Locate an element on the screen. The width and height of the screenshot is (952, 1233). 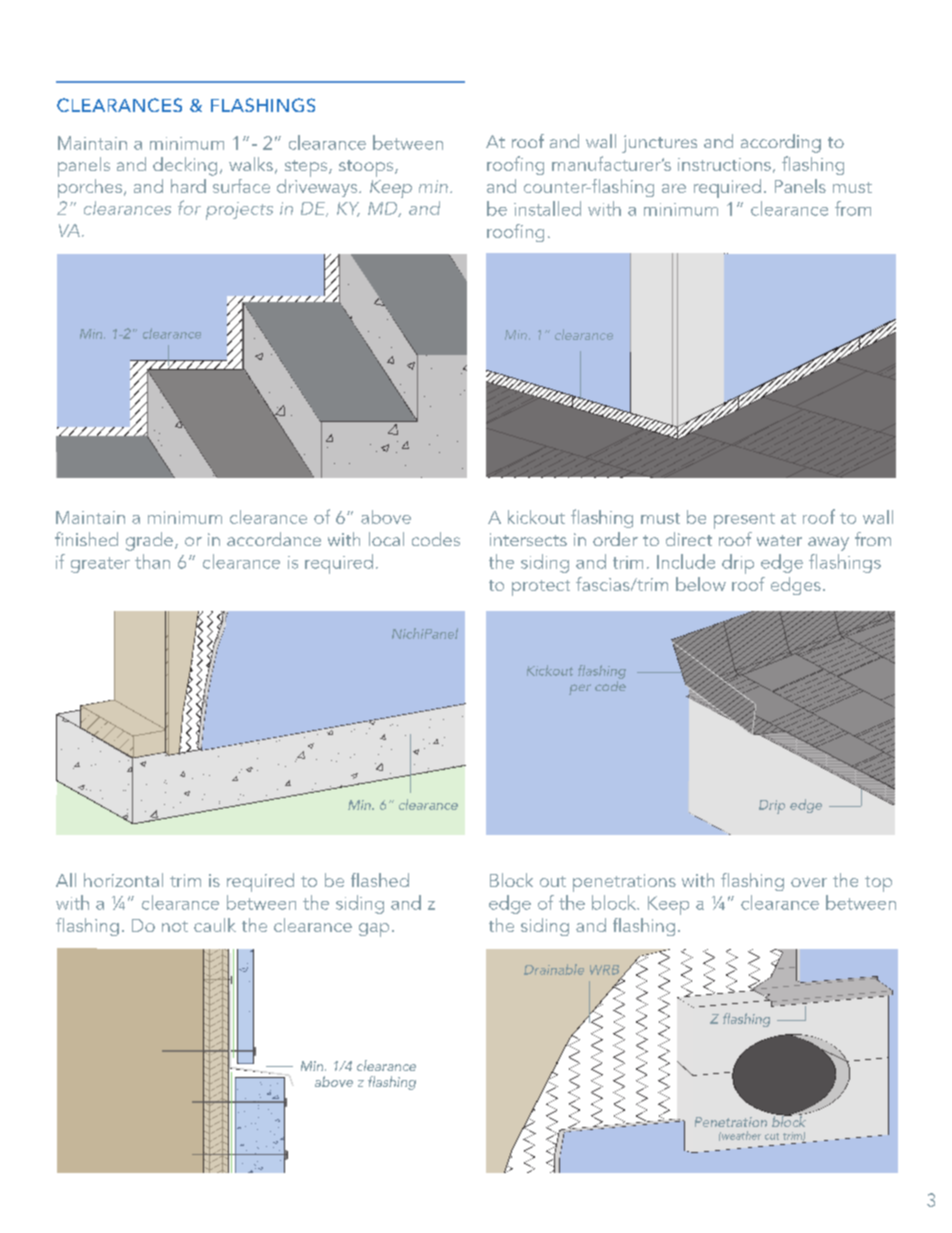
installed is located at coordinates (547, 208).
